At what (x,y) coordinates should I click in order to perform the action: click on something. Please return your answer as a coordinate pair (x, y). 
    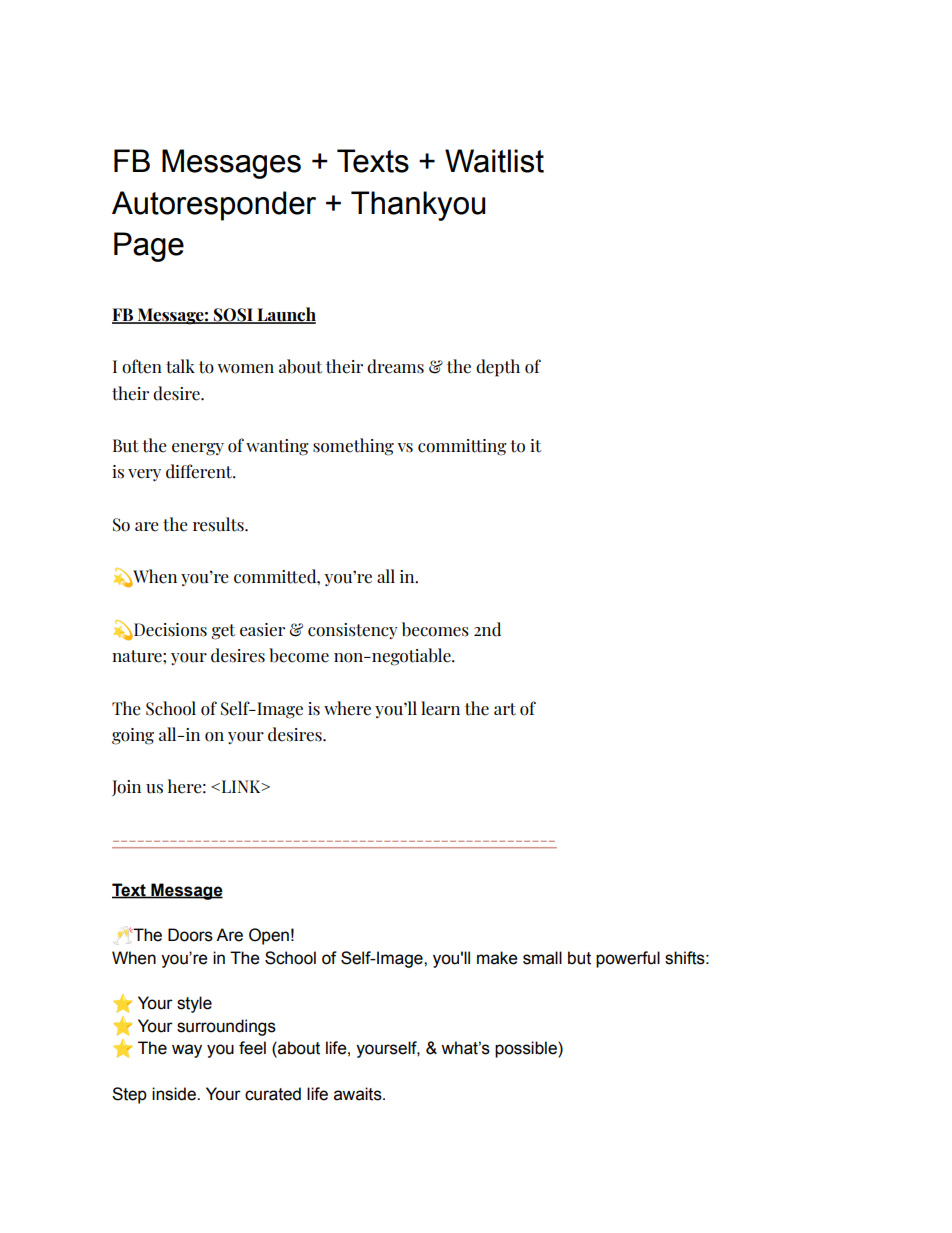
    Looking at the image, I should click on (353, 447).
